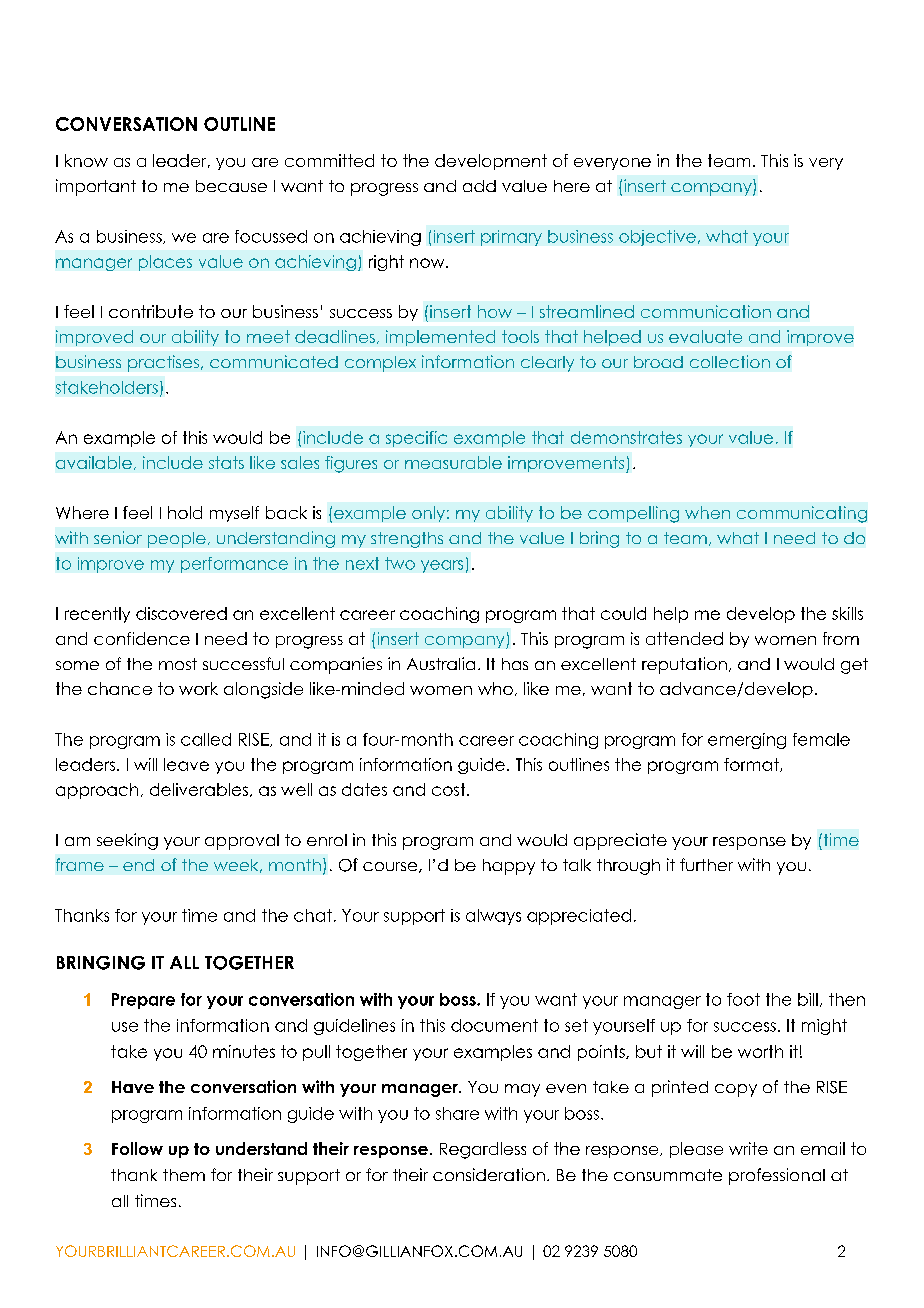  I want to click on Follow, so click(137, 1148).
